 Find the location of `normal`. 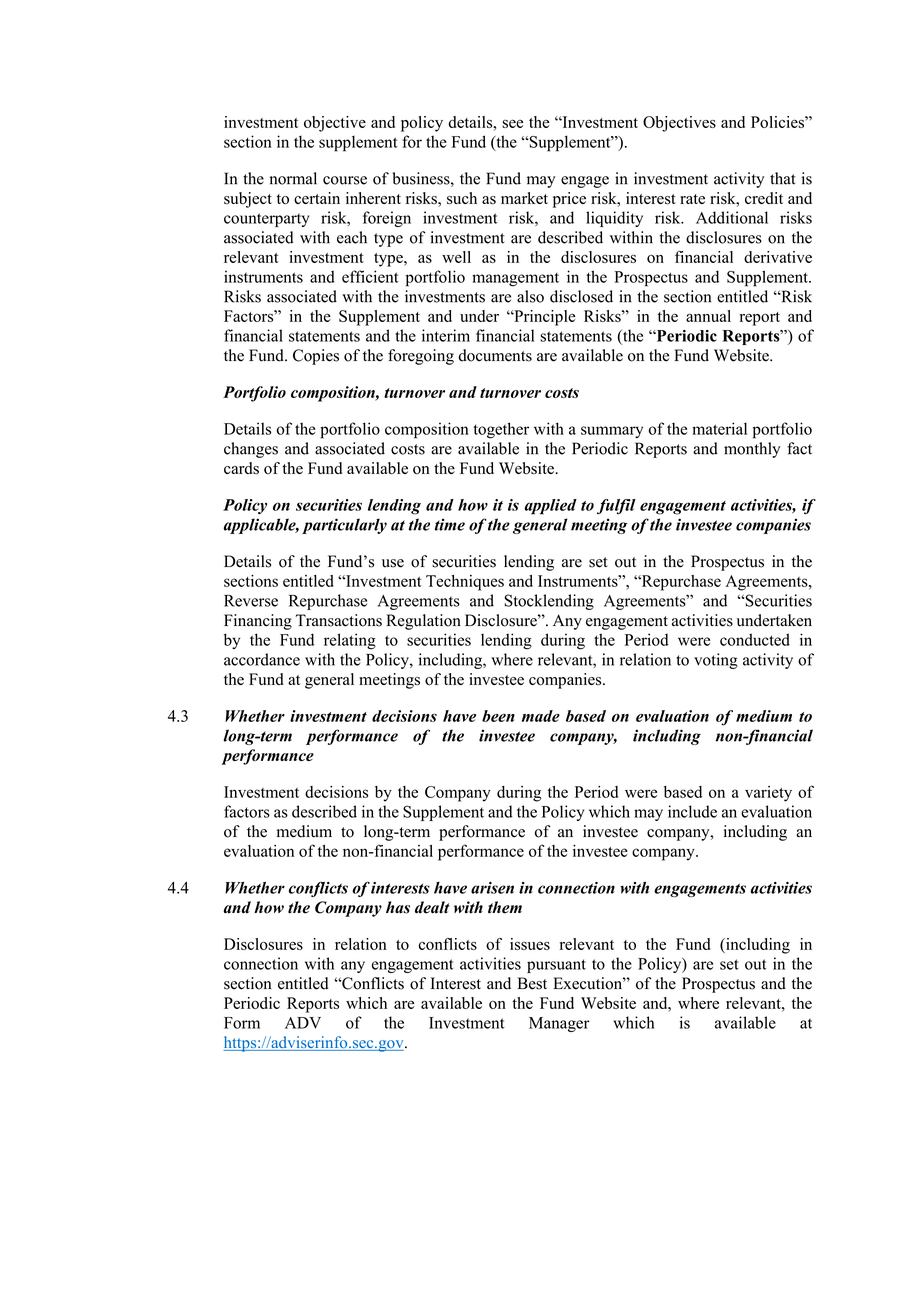

normal is located at coordinates (293, 178).
